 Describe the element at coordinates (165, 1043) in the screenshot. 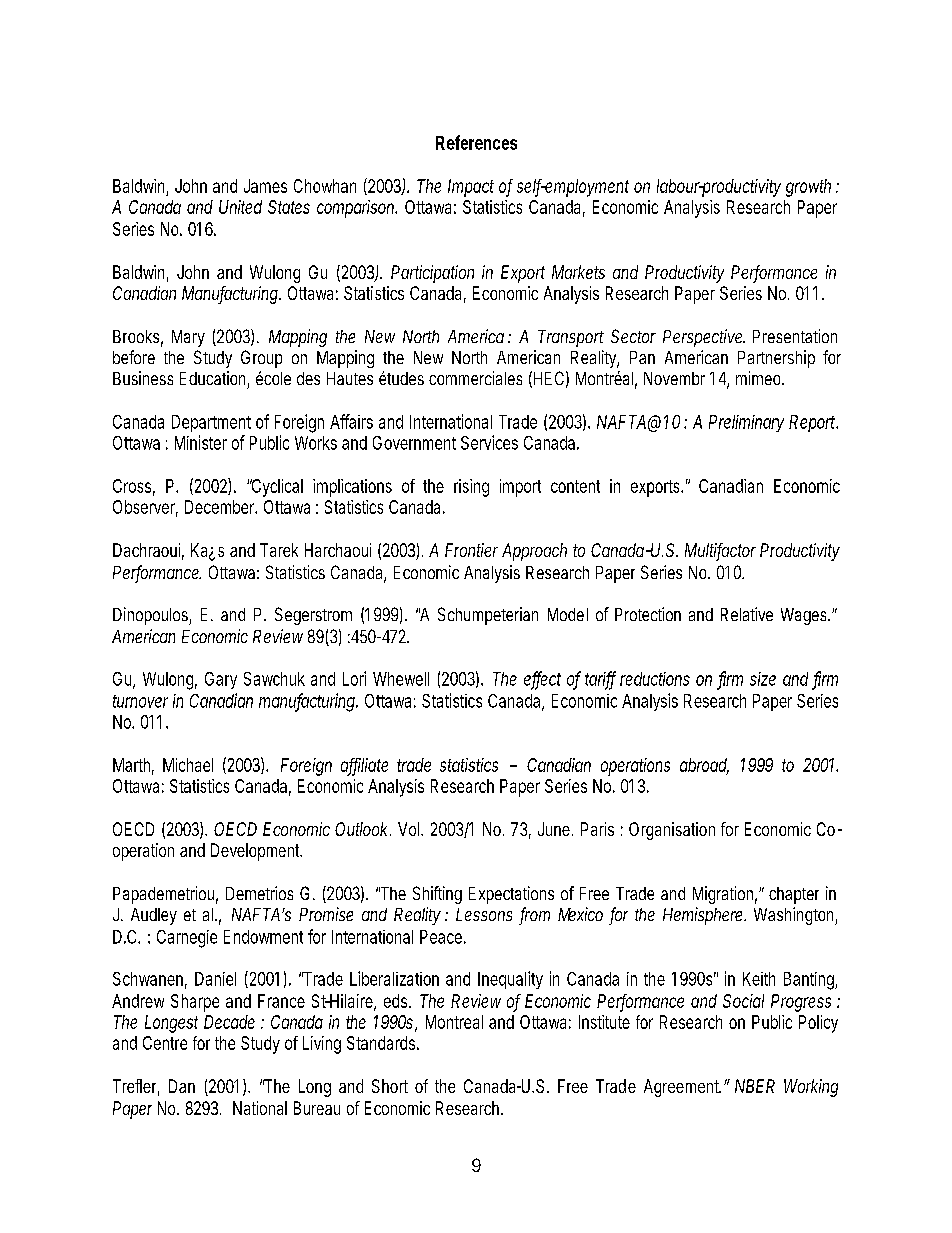

I see `Centre` at that location.
